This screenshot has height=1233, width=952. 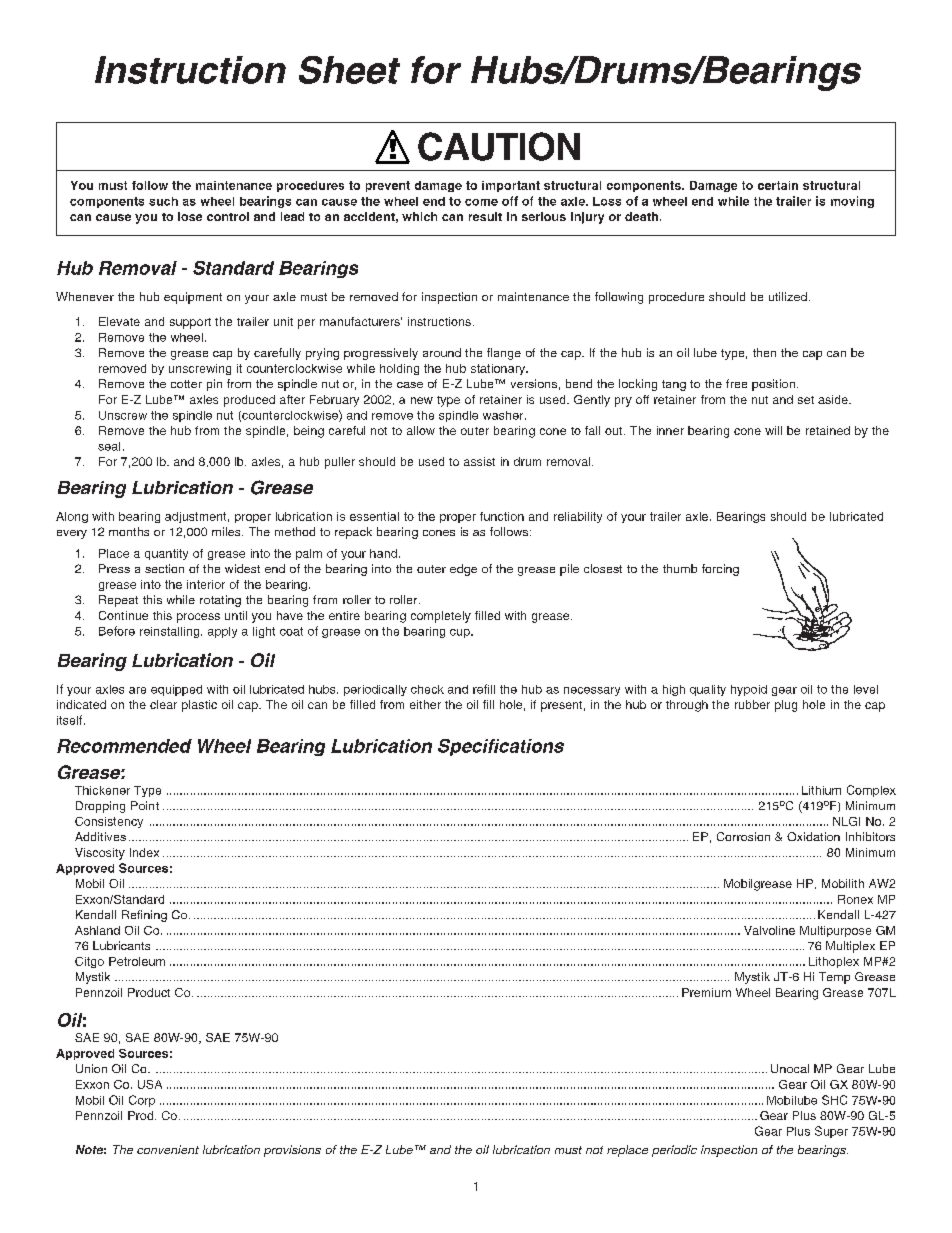 I want to click on then, so click(x=764, y=352).
